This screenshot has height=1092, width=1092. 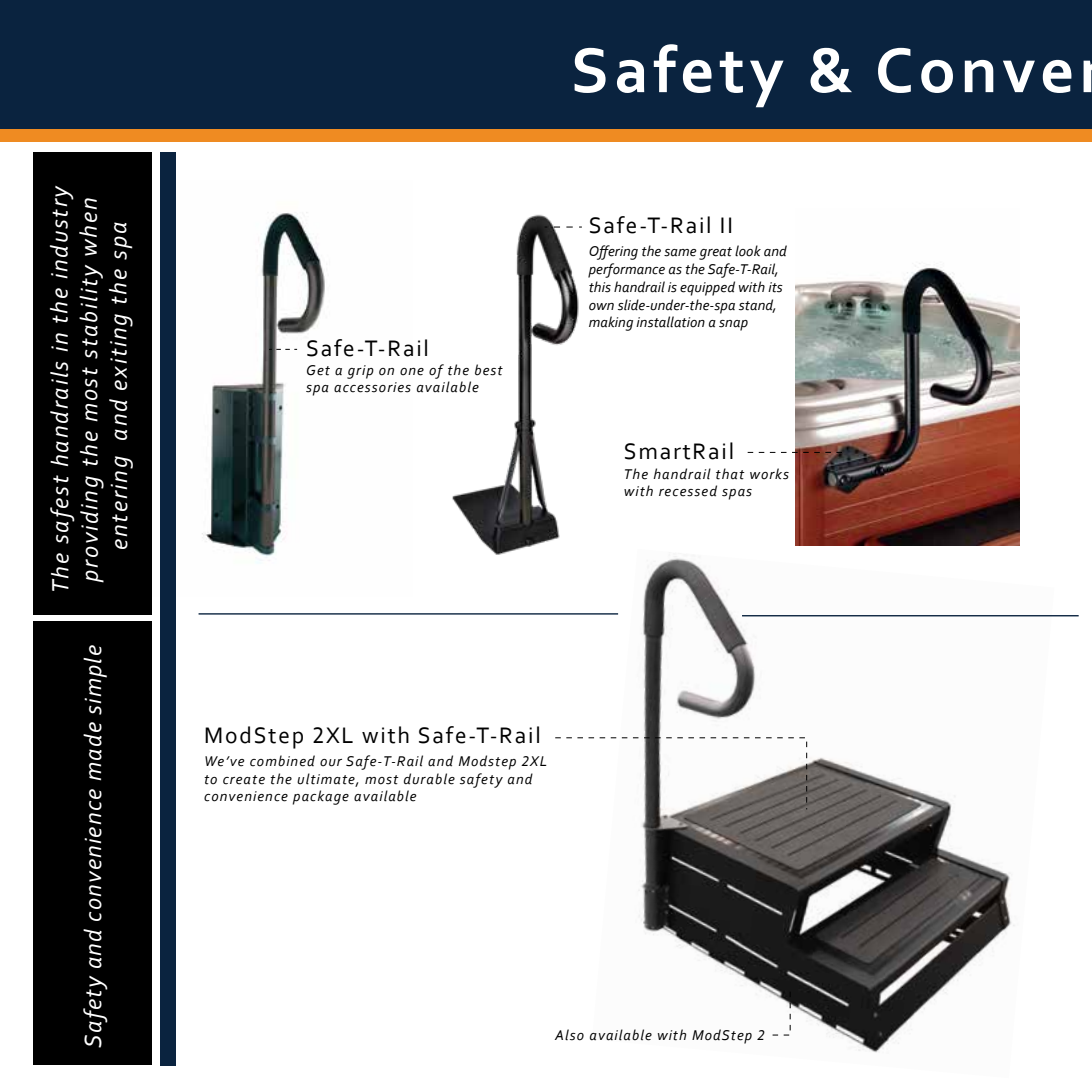 What do you see at coordinates (737, 494) in the screenshot?
I see `spas` at bounding box center [737, 494].
